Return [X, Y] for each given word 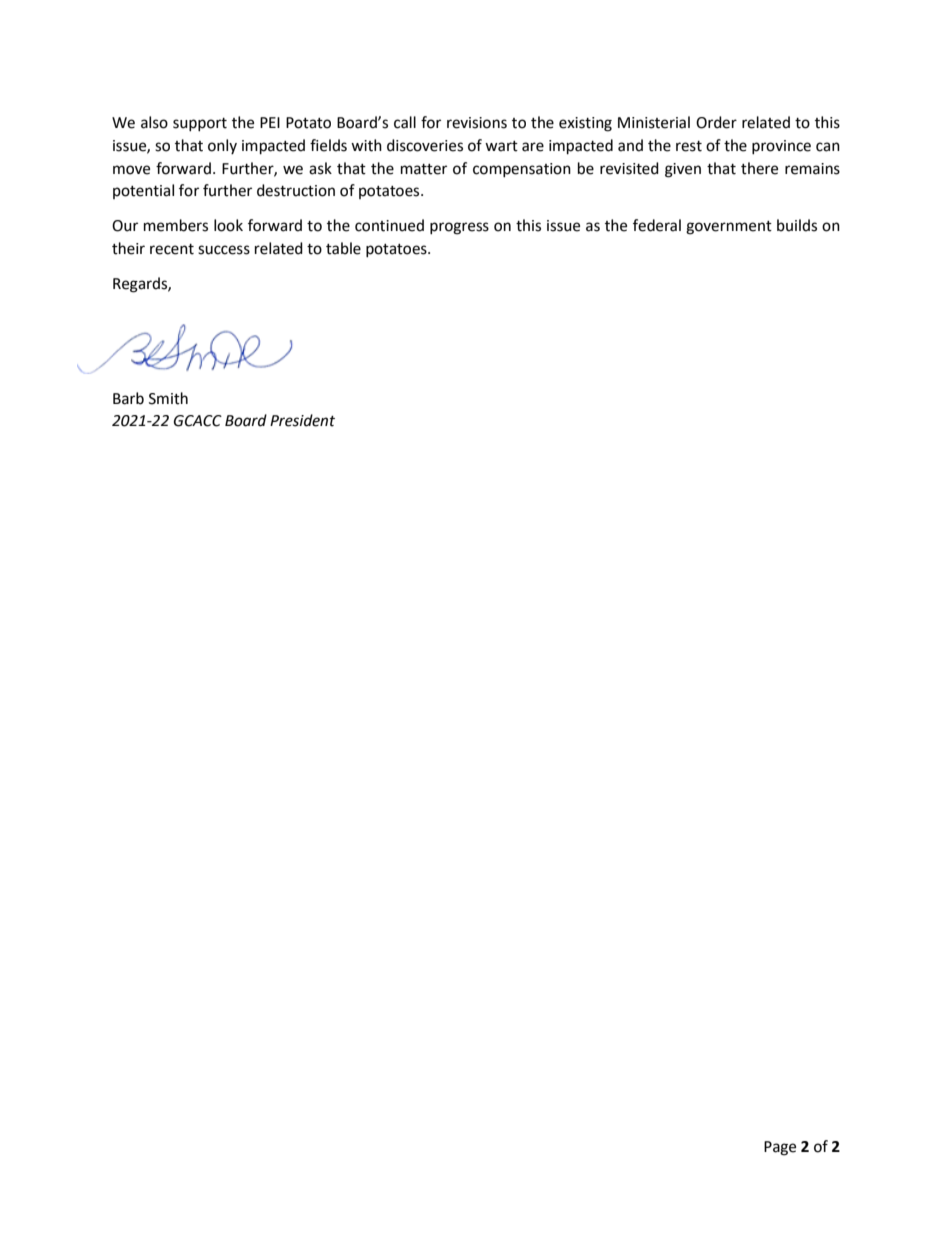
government [729, 228]
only [222, 146]
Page [780, 1148]
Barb [128, 398]
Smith [168, 398]
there [759, 168]
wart [501, 146]
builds [797, 225]
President [302, 420]
